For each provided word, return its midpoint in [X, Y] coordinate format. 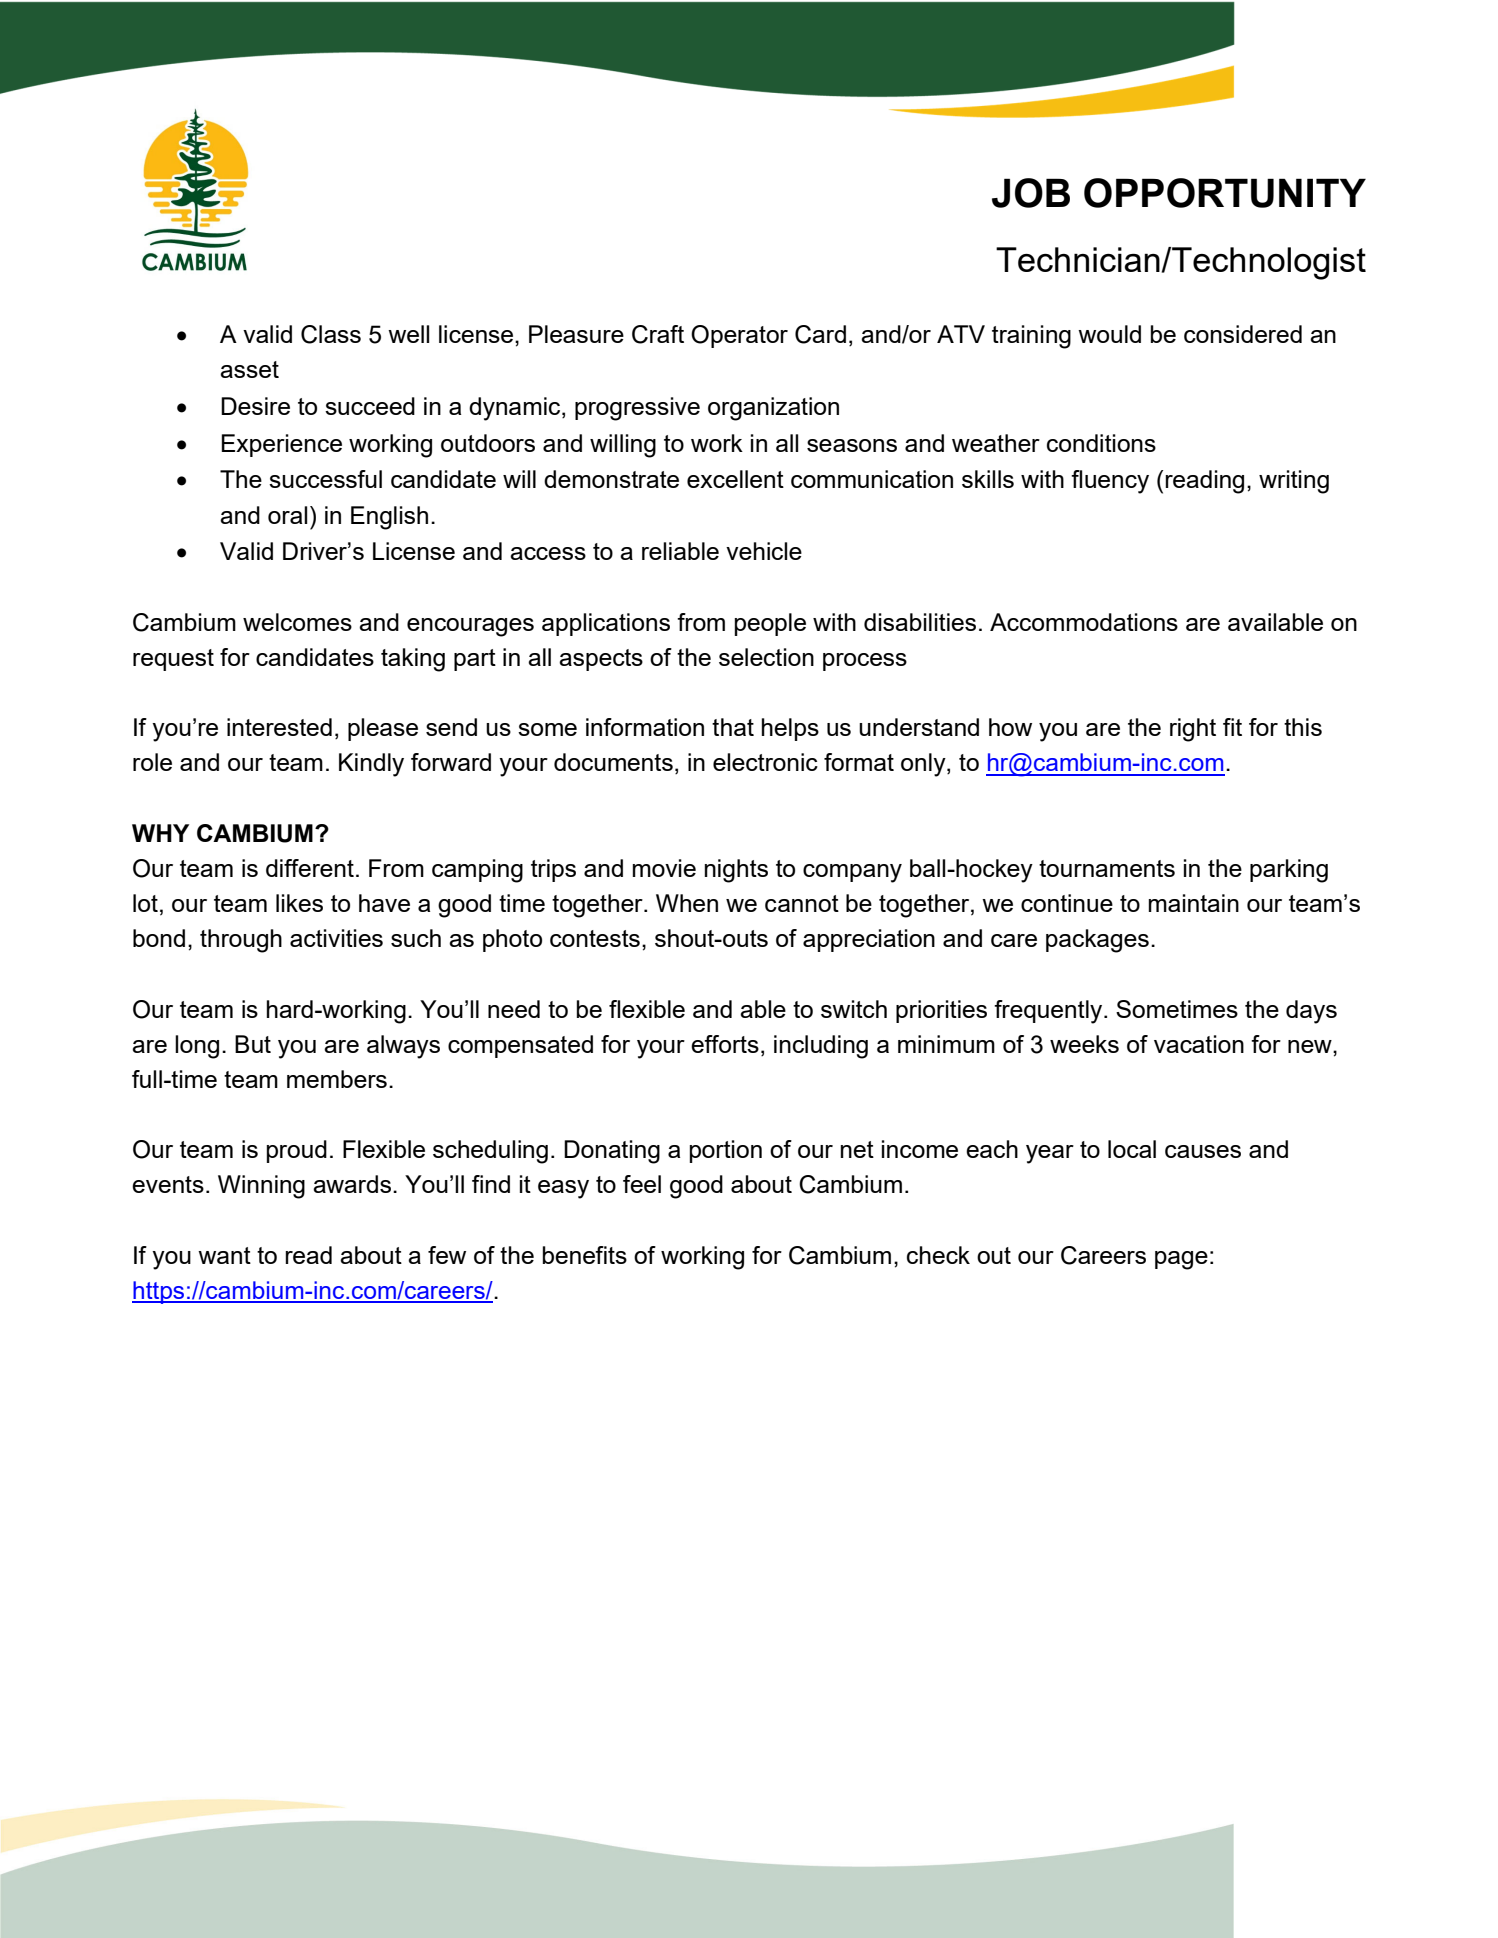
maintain [1194, 903]
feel [642, 1184]
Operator [739, 336]
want [224, 1255]
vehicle [764, 551]
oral [287, 515]
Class [331, 334]
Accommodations [1084, 622]
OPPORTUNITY [1225, 193]
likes [299, 903]
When [687, 903]
